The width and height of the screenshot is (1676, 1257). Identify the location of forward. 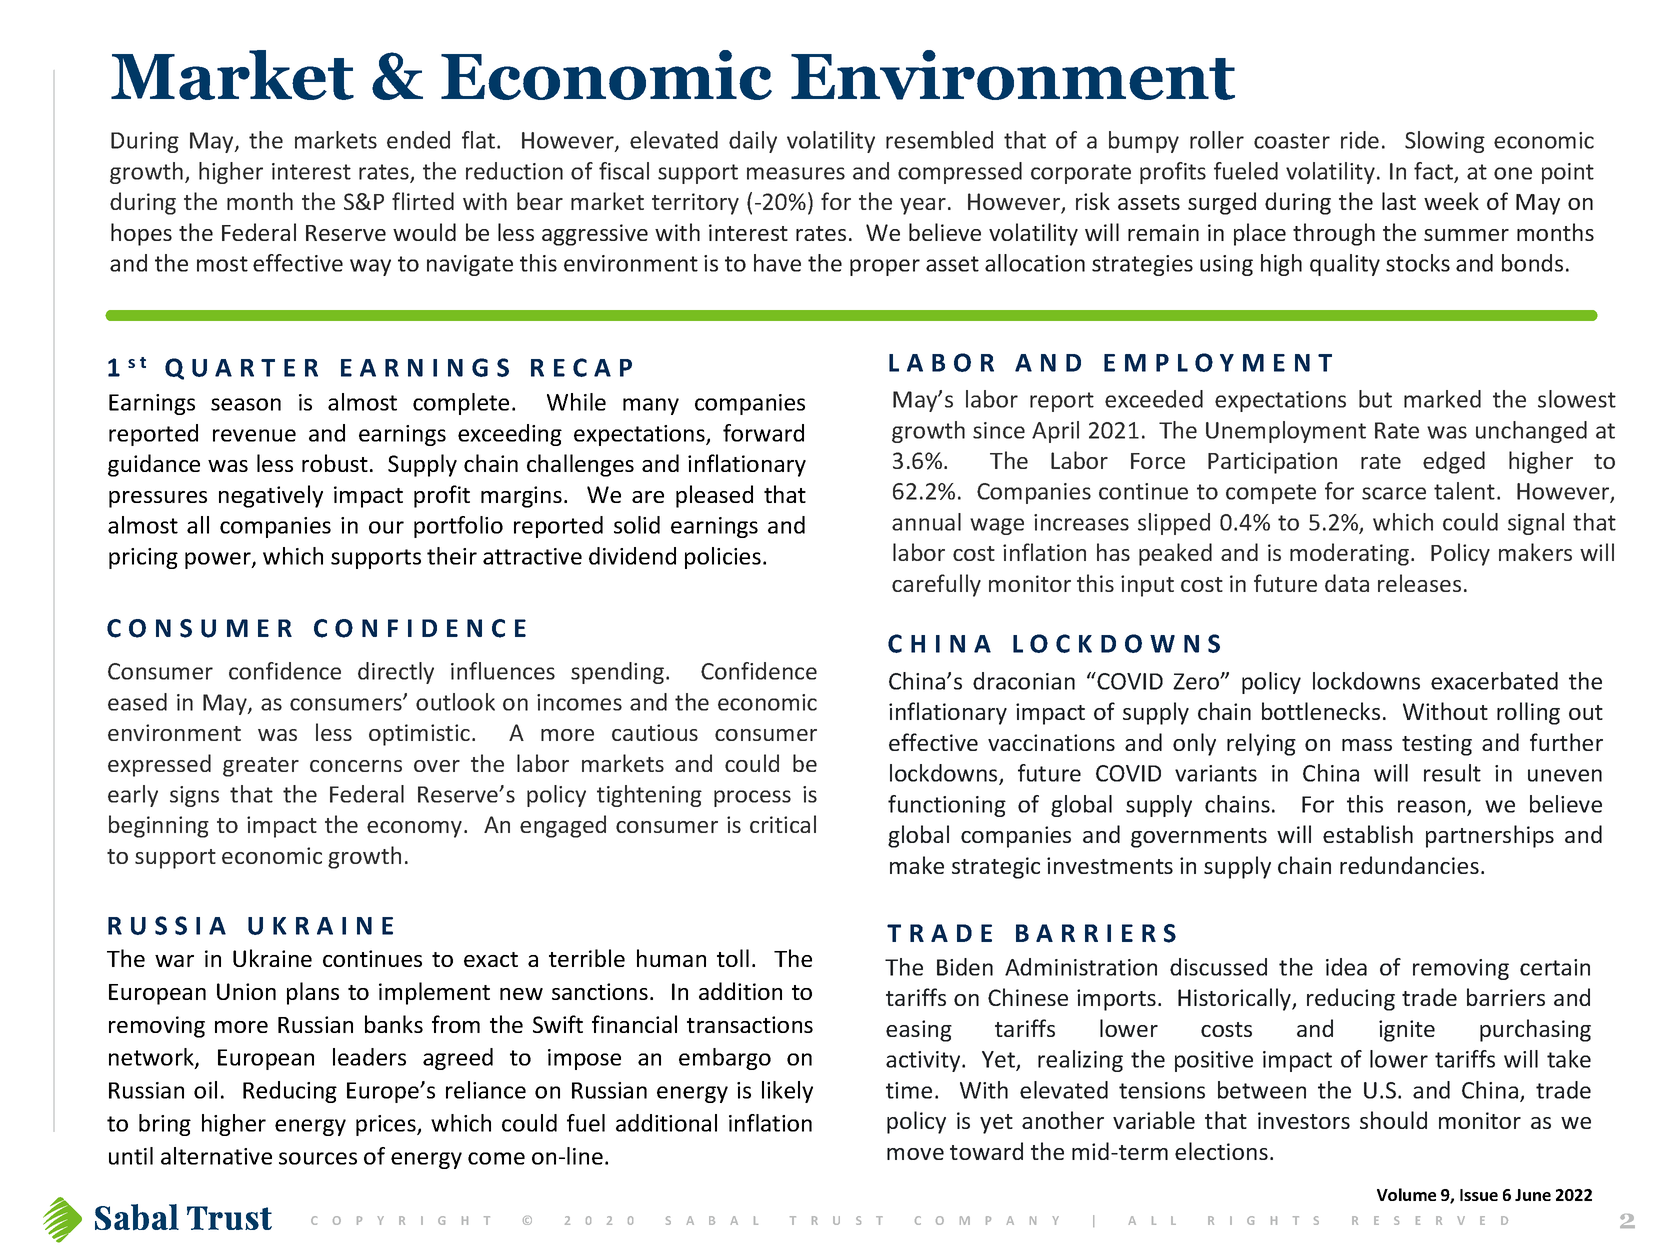
(763, 433).
